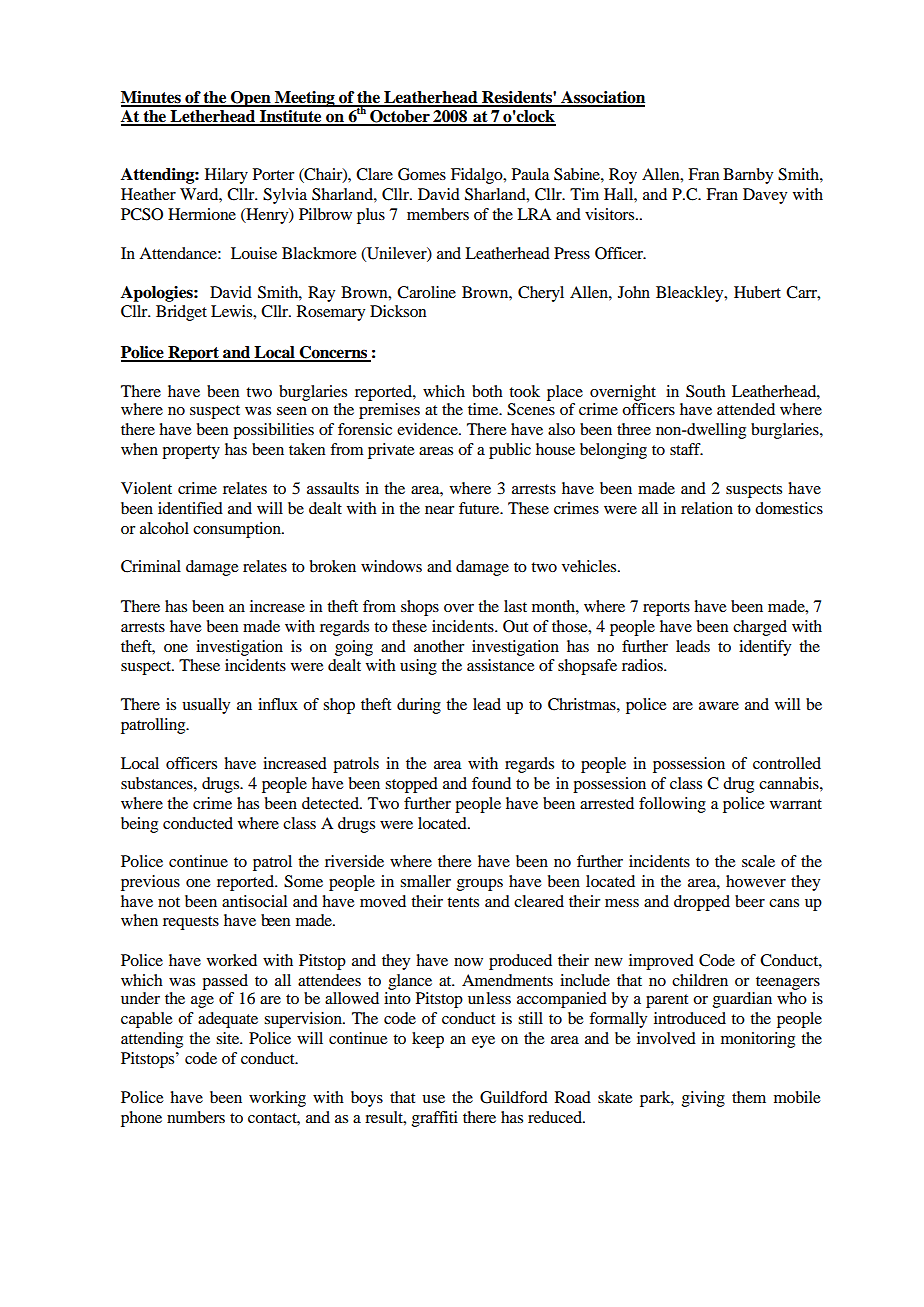  Describe the element at coordinates (760, 628) in the image. I see `charged` at that location.
